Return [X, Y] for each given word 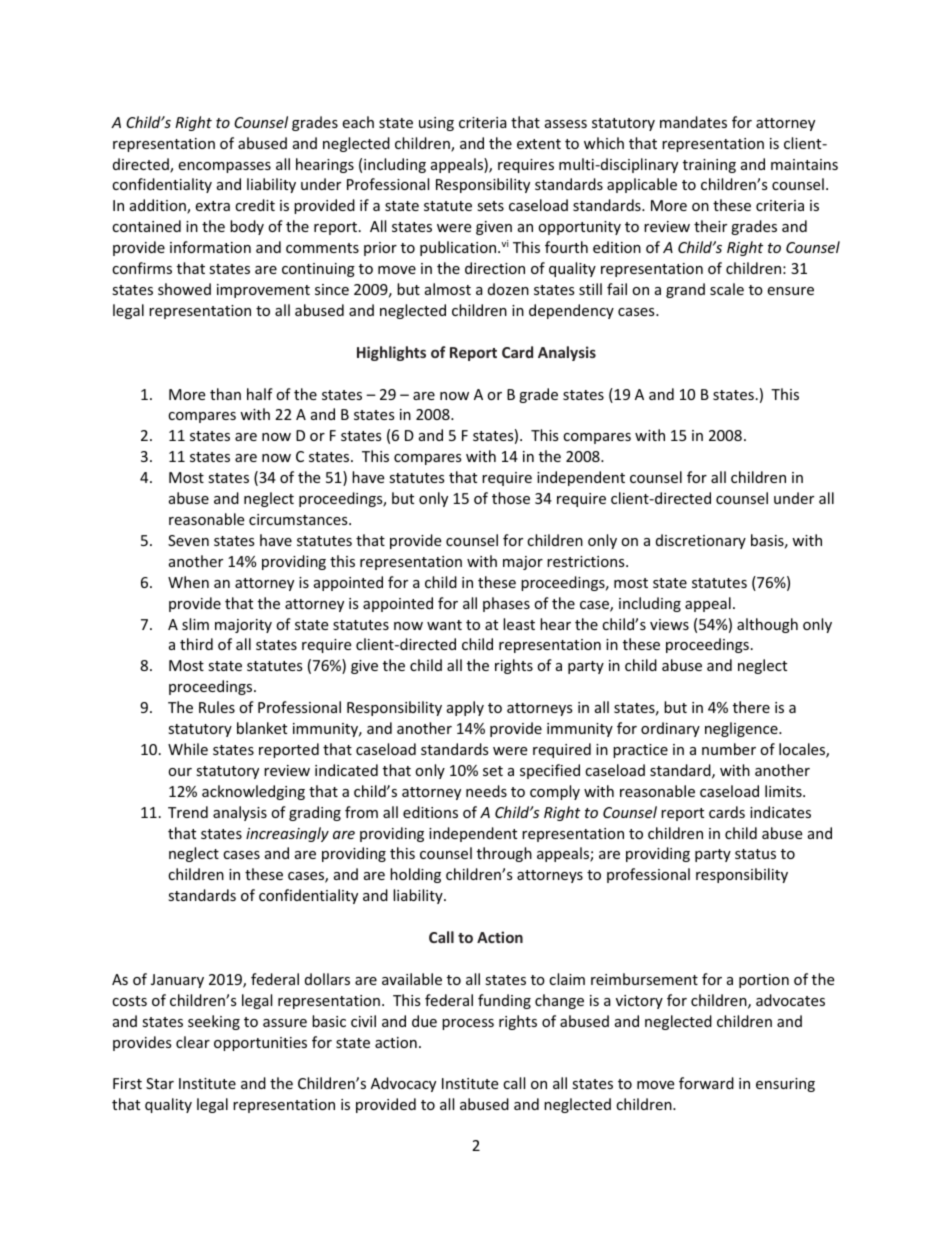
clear [193, 1042]
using [436, 124]
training [709, 166]
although [767, 625]
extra [212, 206]
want [444, 625]
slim [195, 624]
